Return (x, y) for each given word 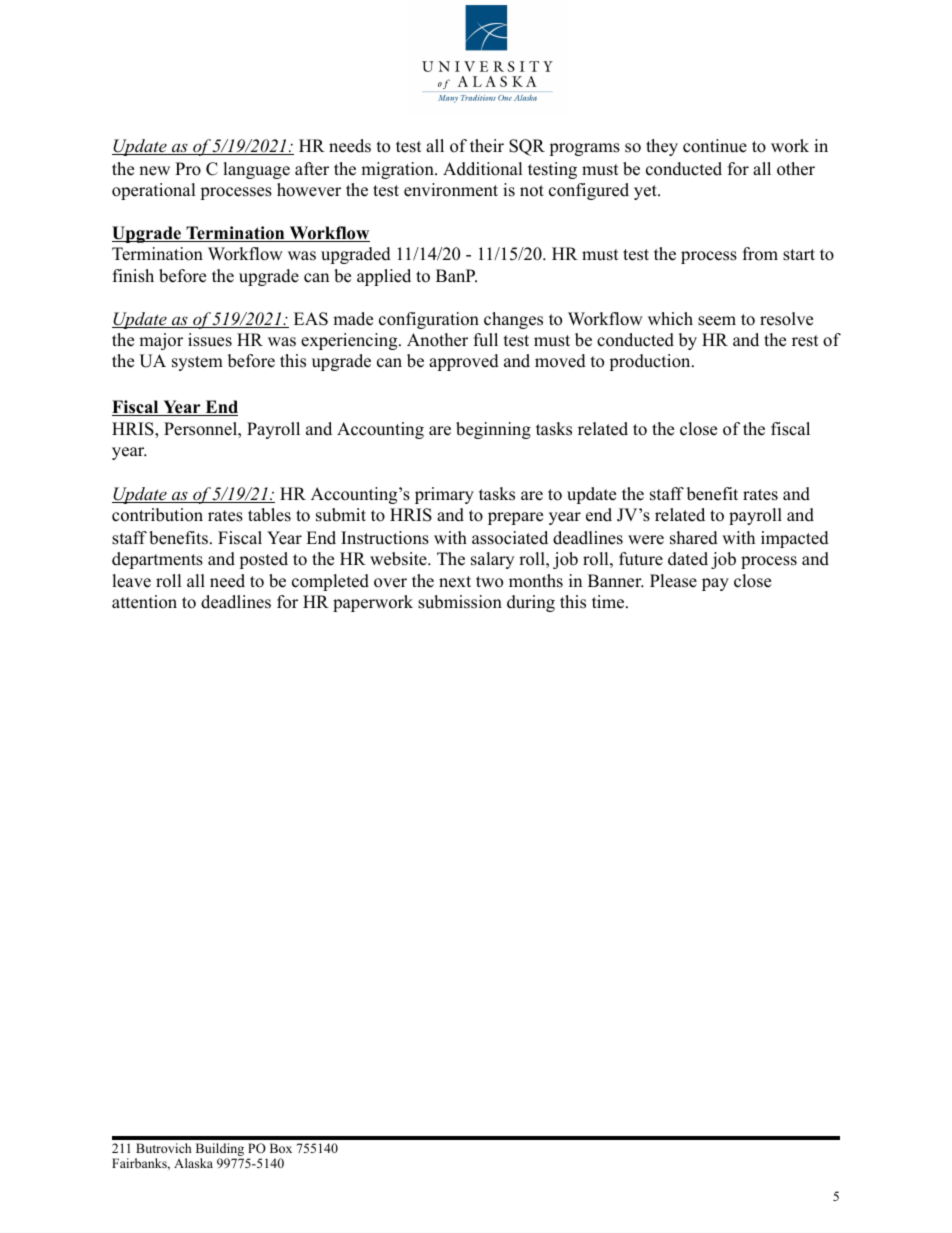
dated (688, 559)
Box (281, 1148)
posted (263, 560)
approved (464, 362)
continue (715, 146)
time (609, 602)
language (256, 170)
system (197, 363)
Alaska (193, 1163)
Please (673, 581)
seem (717, 321)
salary (492, 560)
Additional (483, 169)
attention (144, 602)
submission (460, 602)
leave (131, 581)
